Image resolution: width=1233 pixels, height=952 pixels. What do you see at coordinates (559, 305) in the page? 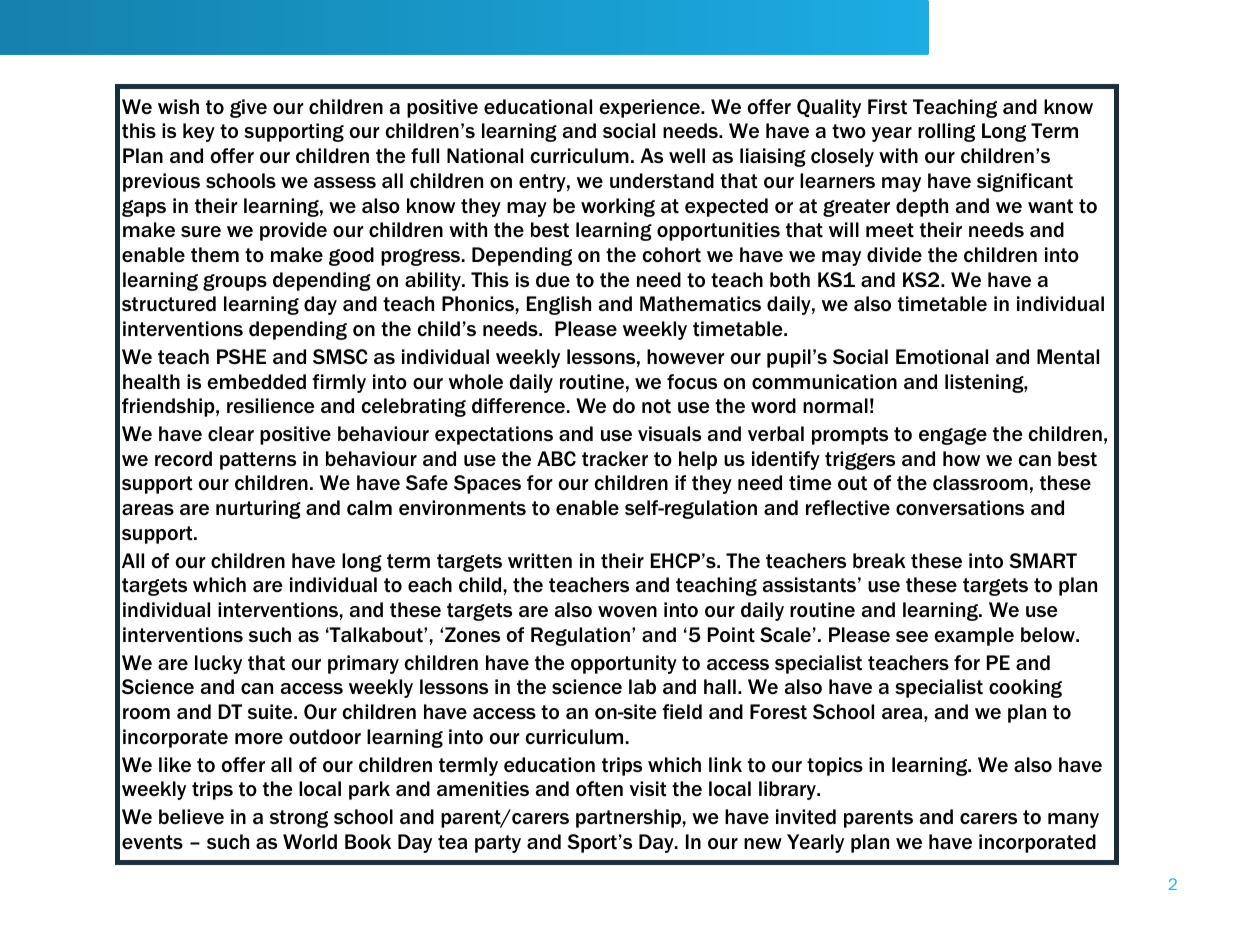
I see `English` at bounding box center [559, 305].
